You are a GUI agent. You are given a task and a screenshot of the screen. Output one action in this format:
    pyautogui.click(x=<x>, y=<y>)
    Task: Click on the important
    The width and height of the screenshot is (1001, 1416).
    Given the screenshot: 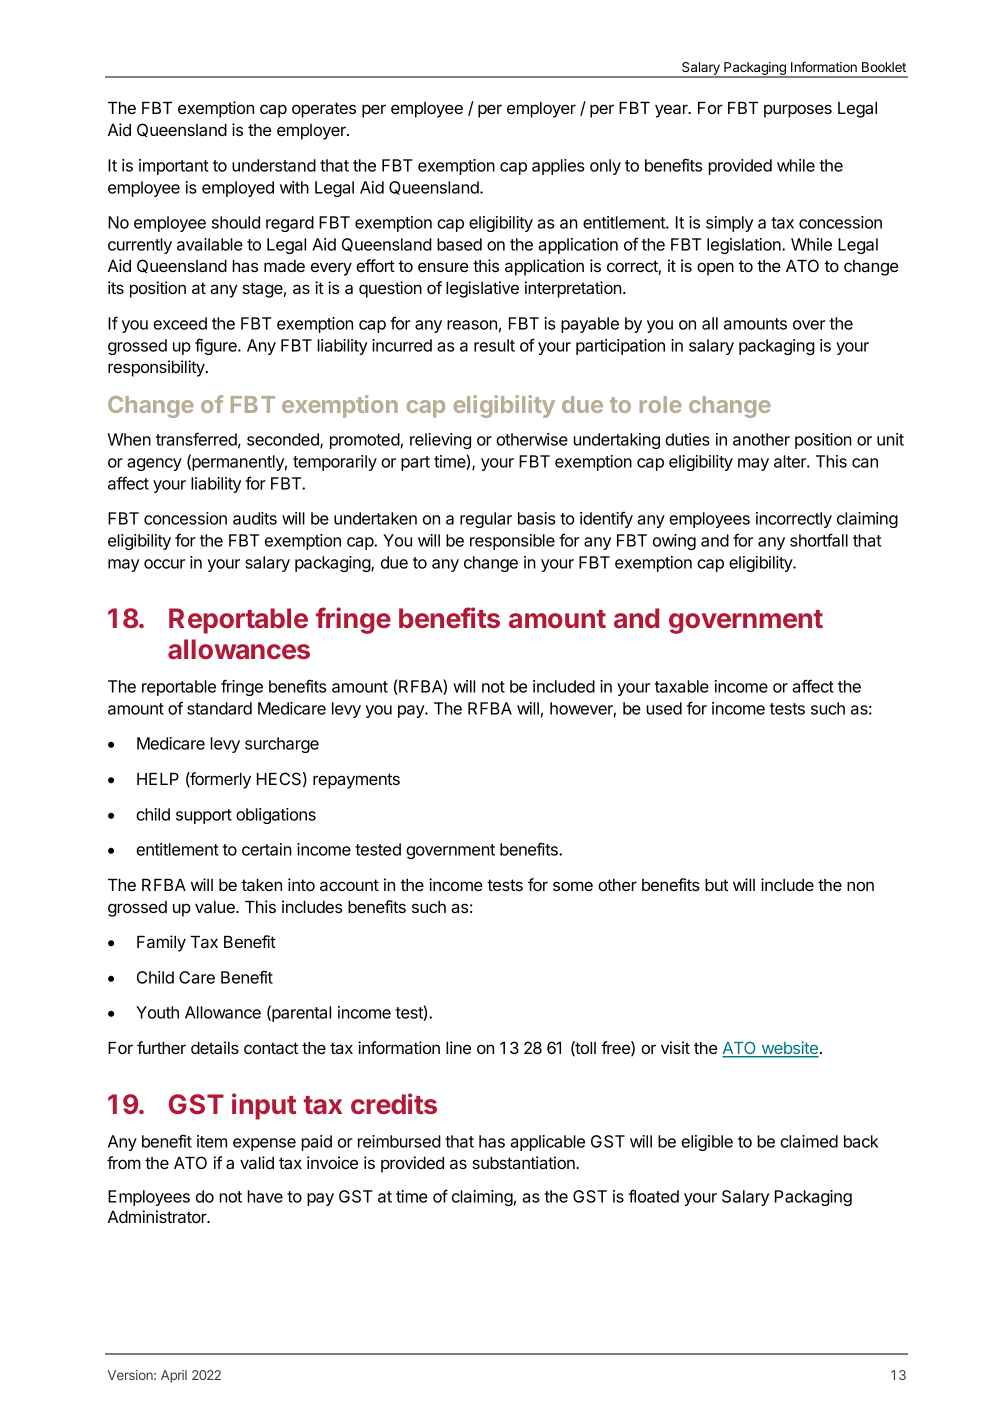 What is the action you would take?
    pyautogui.click(x=173, y=167)
